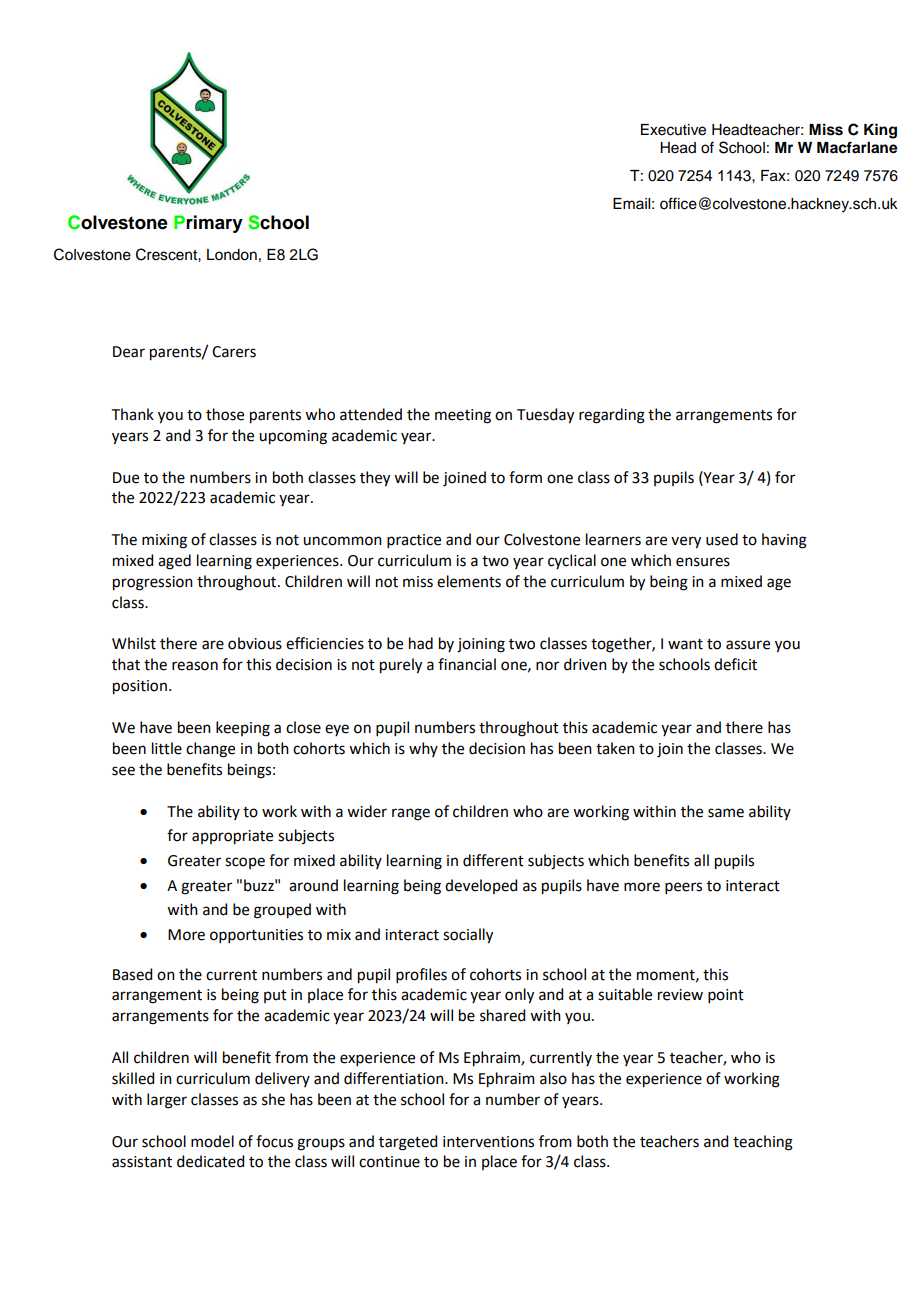  Describe the element at coordinates (225, 414) in the page. I see `those` at that location.
